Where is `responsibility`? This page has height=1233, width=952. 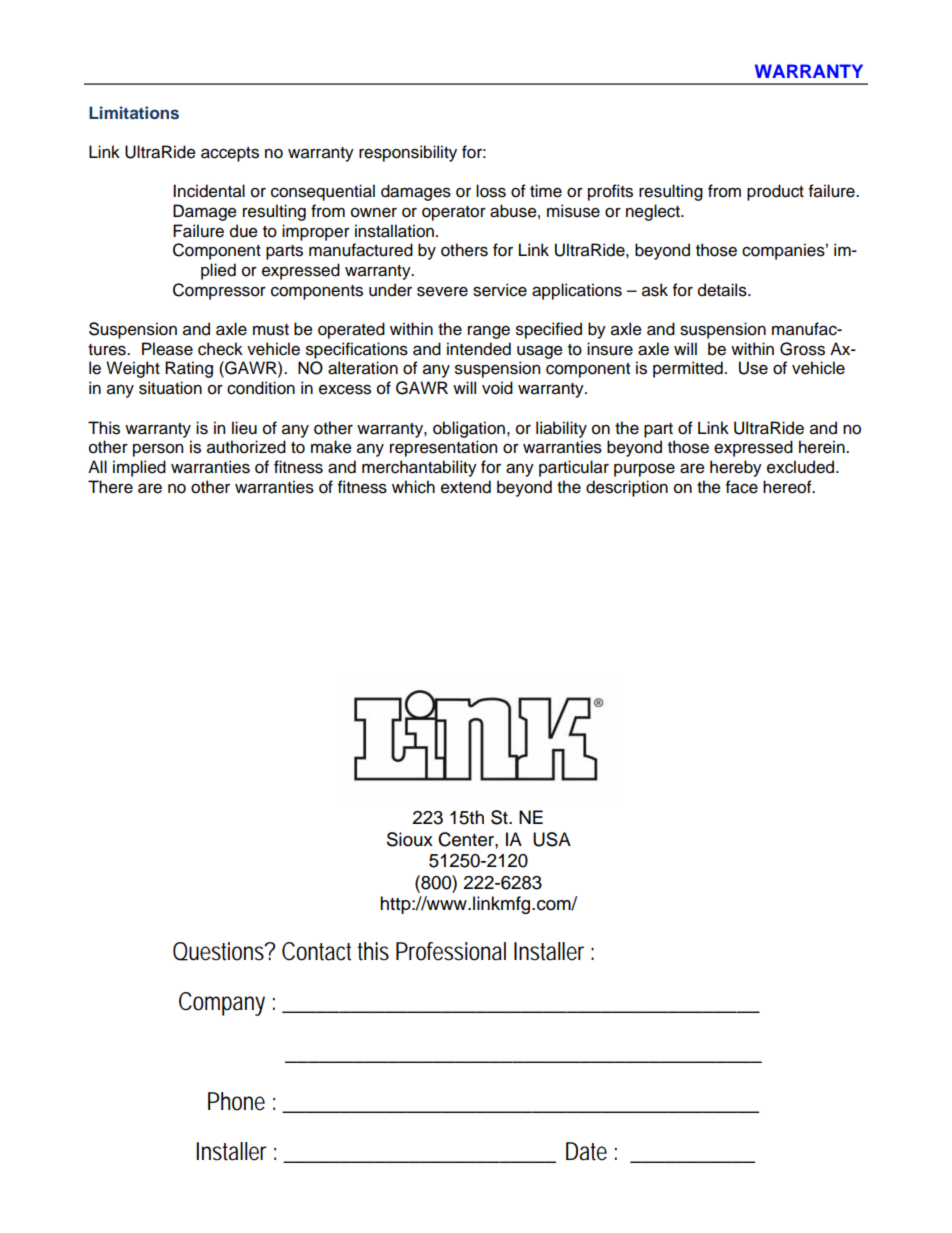
responsibility is located at coordinates (408, 153).
